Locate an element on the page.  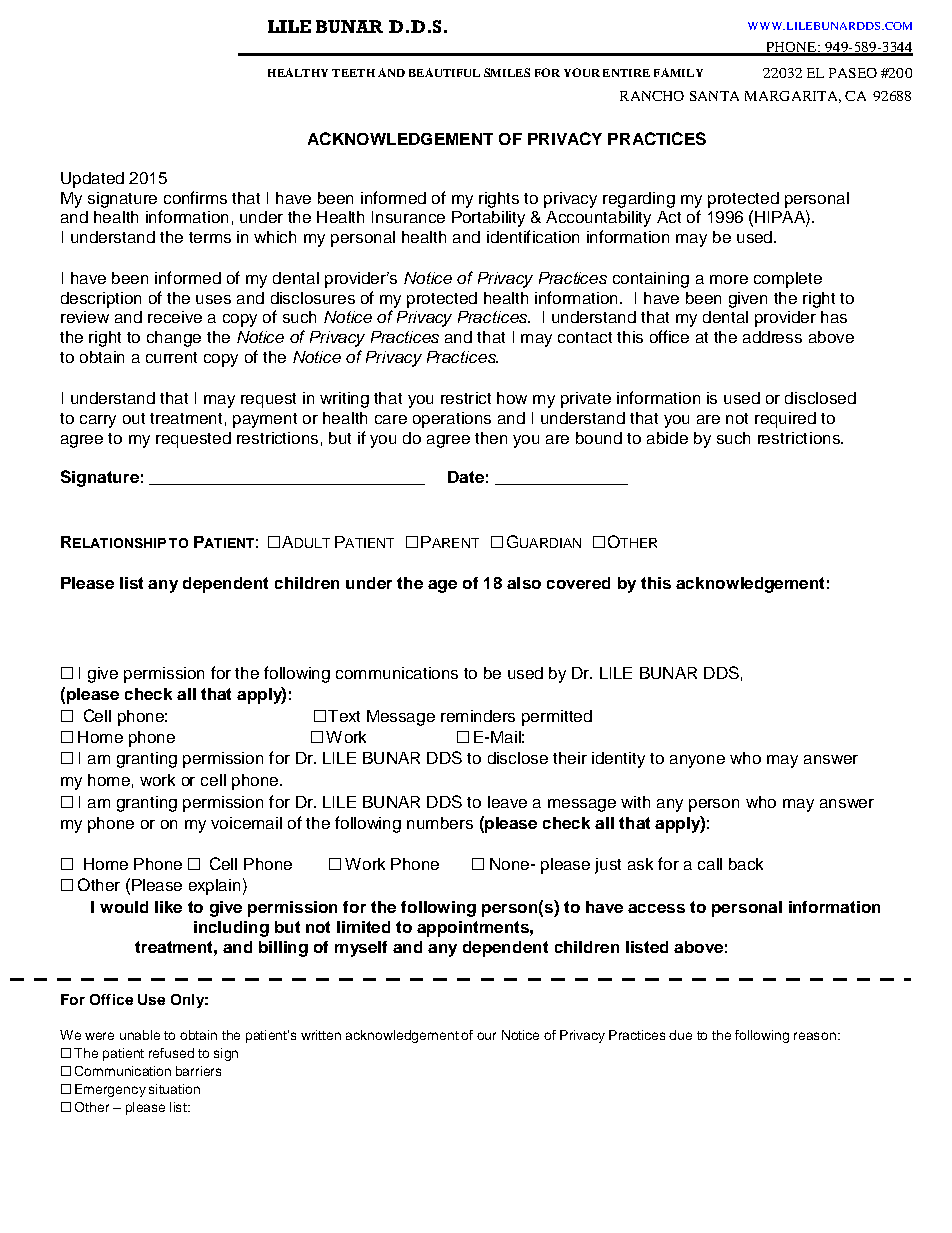
out is located at coordinates (134, 418).
